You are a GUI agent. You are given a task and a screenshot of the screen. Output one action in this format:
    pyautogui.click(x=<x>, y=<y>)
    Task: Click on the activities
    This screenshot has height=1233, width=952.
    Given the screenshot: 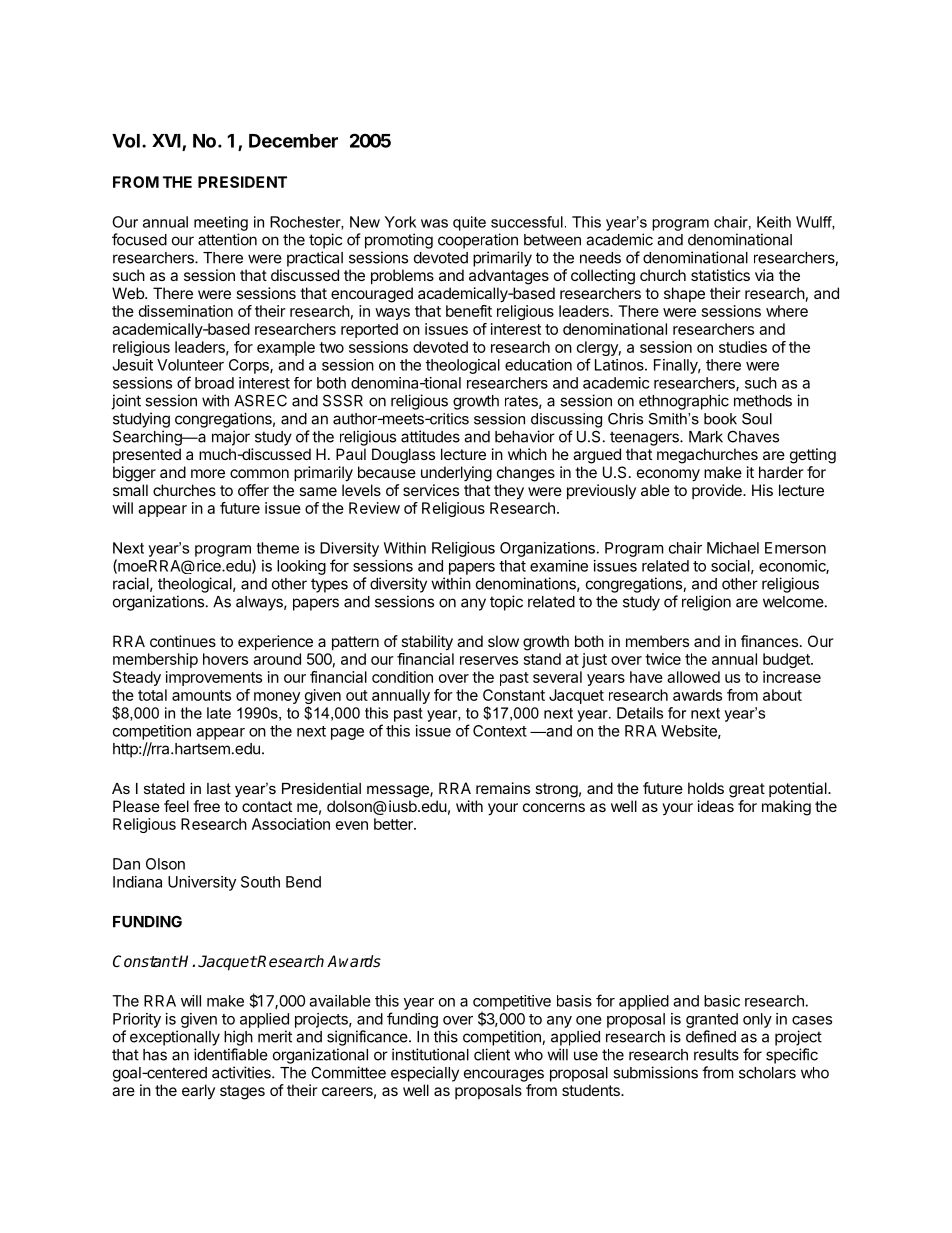 What is the action you would take?
    pyautogui.click(x=242, y=1072)
